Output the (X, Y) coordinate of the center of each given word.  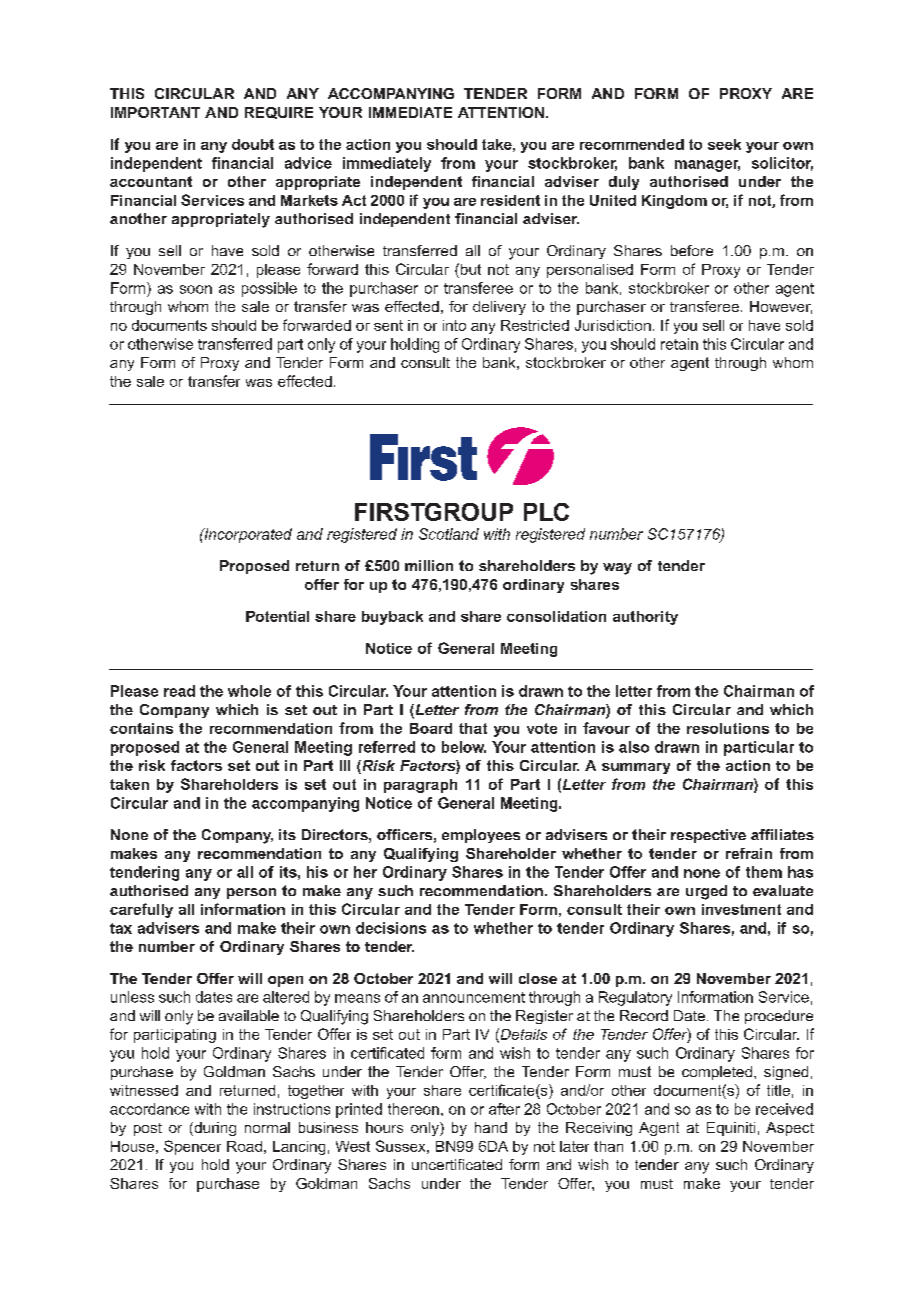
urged (706, 892)
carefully (141, 910)
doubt (253, 144)
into (454, 325)
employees (481, 836)
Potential (277, 616)
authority (645, 618)
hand (491, 1127)
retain (679, 344)
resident (510, 200)
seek (724, 144)
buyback (392, 618)
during (214, 1129)
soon (196, 289)
